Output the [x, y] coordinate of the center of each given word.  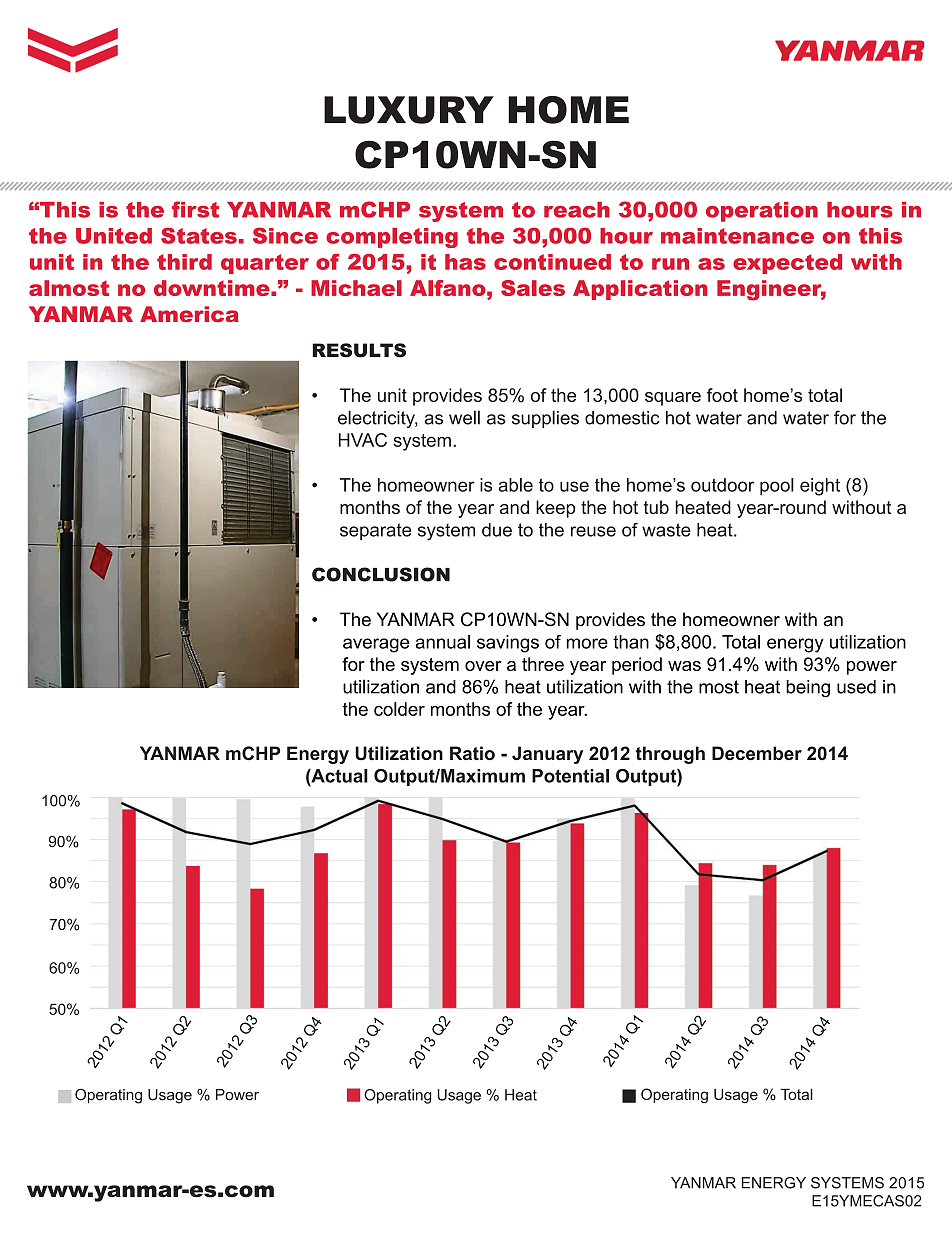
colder [399, 709]
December [757, 753]
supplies [545, 419]
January [547, 755]
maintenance [737, 236]
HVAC [363, 440]
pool [777, 487]
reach [577, 210]
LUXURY [409, 110]
